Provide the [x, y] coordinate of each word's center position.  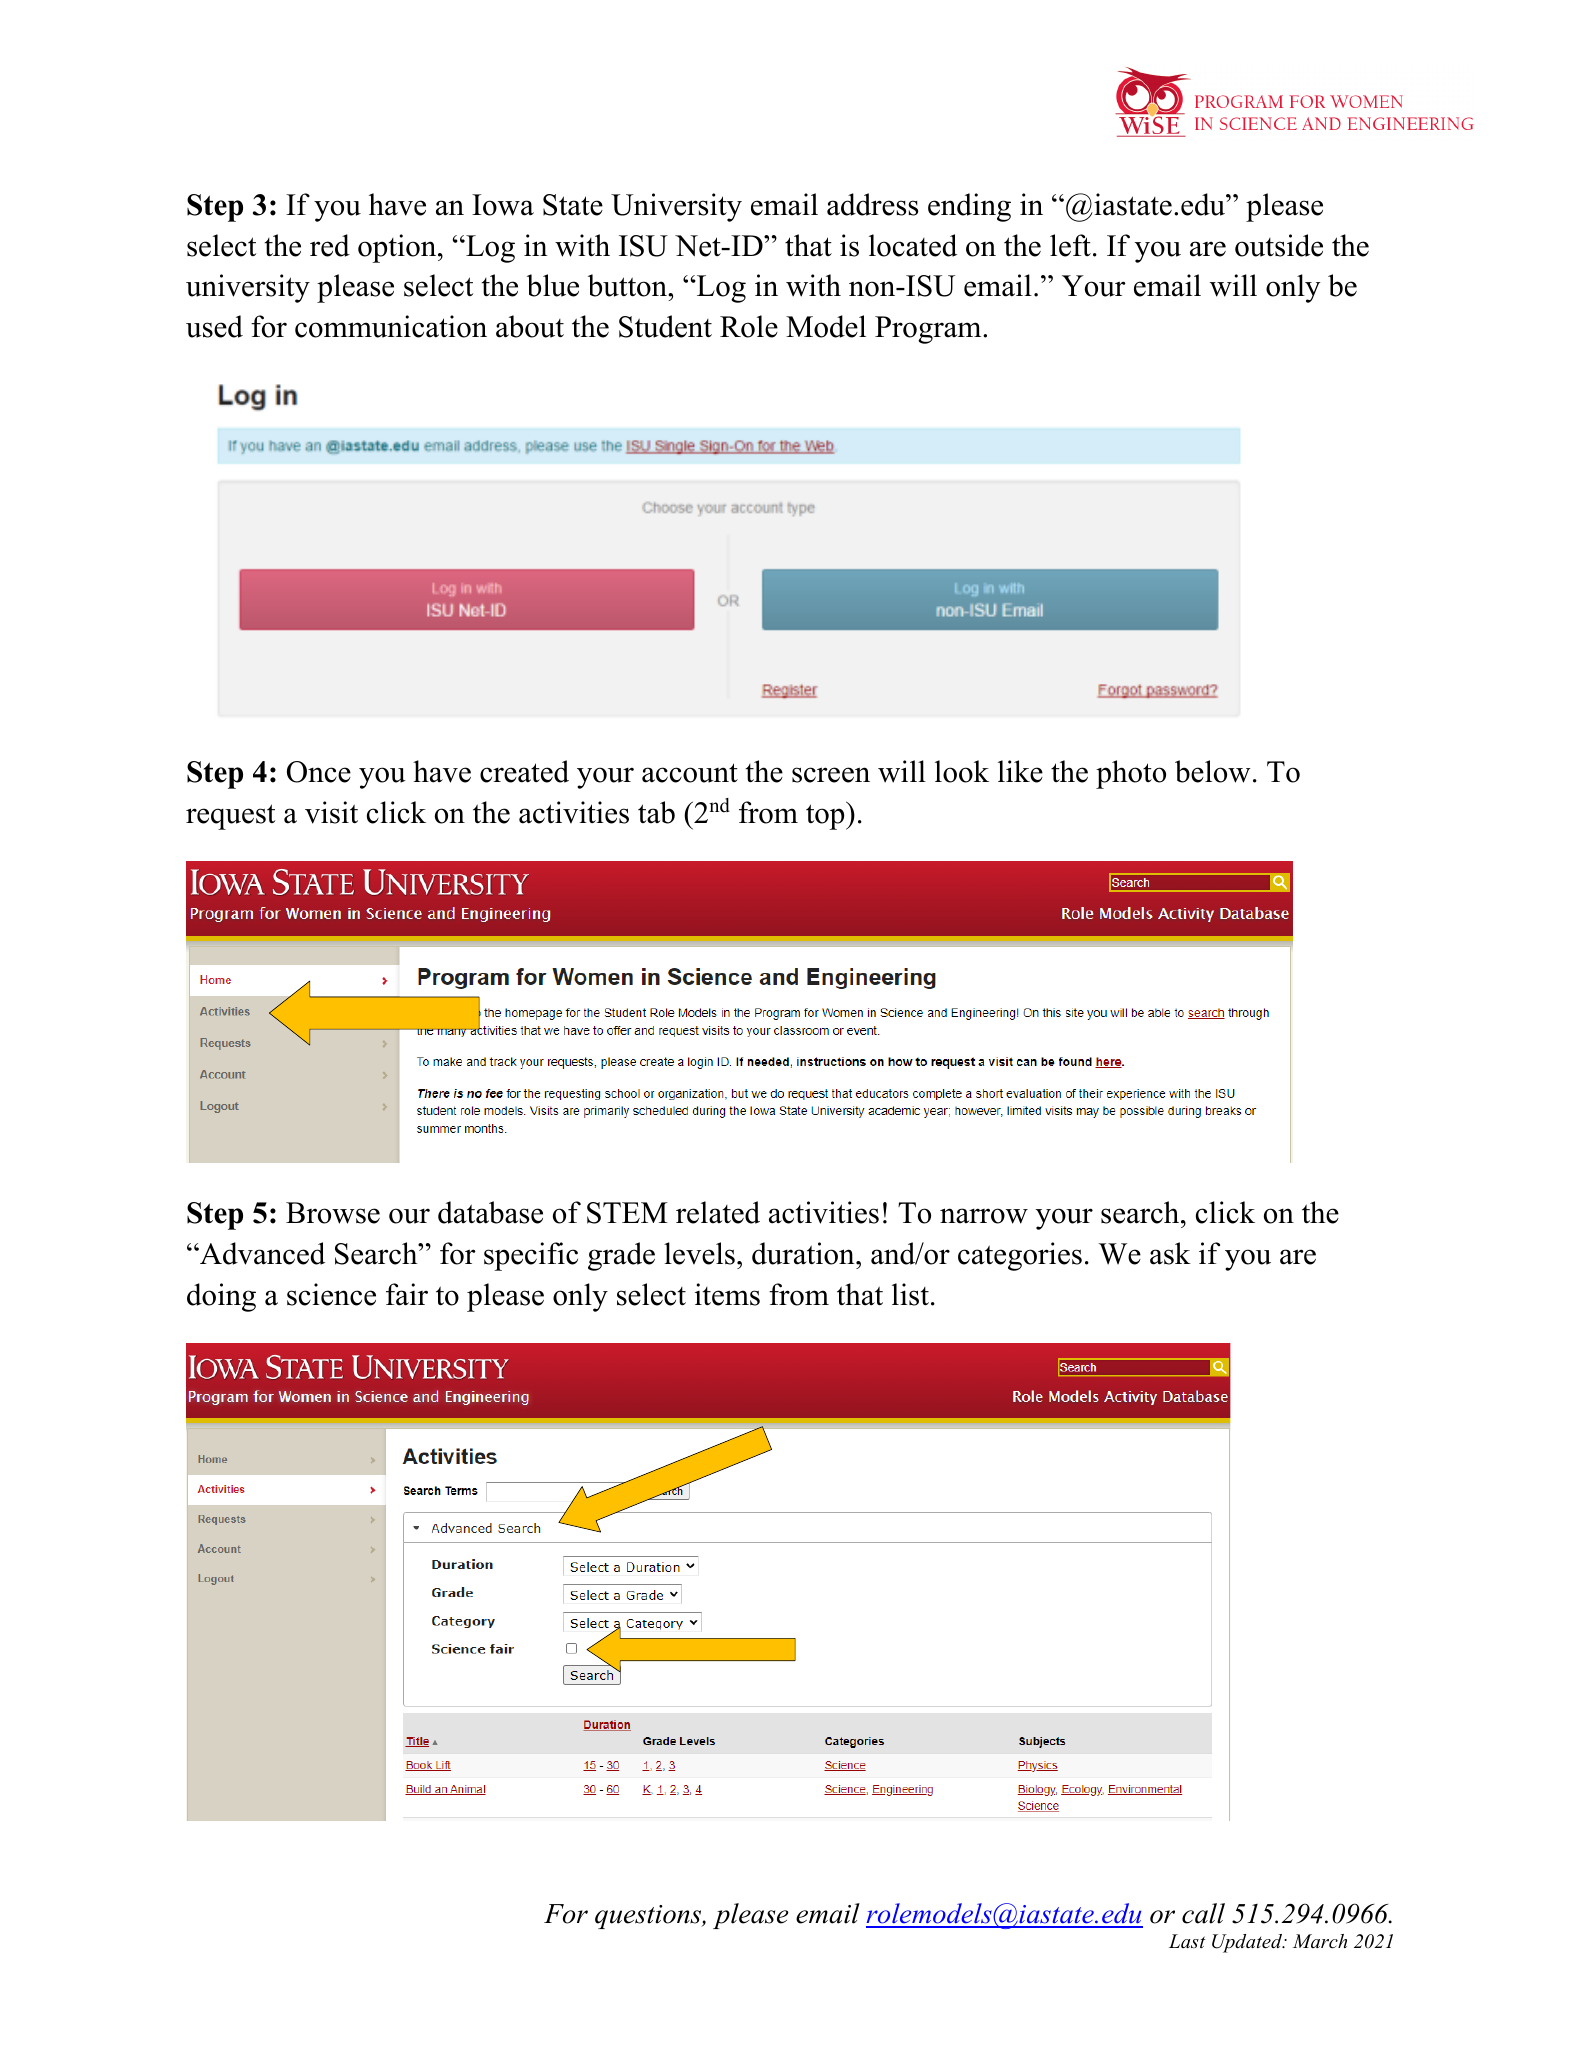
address [872, 204]
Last [1187, 1941]
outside [1279, 245]
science [331, 1294]
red [330, 245]
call [1203, 1913]
